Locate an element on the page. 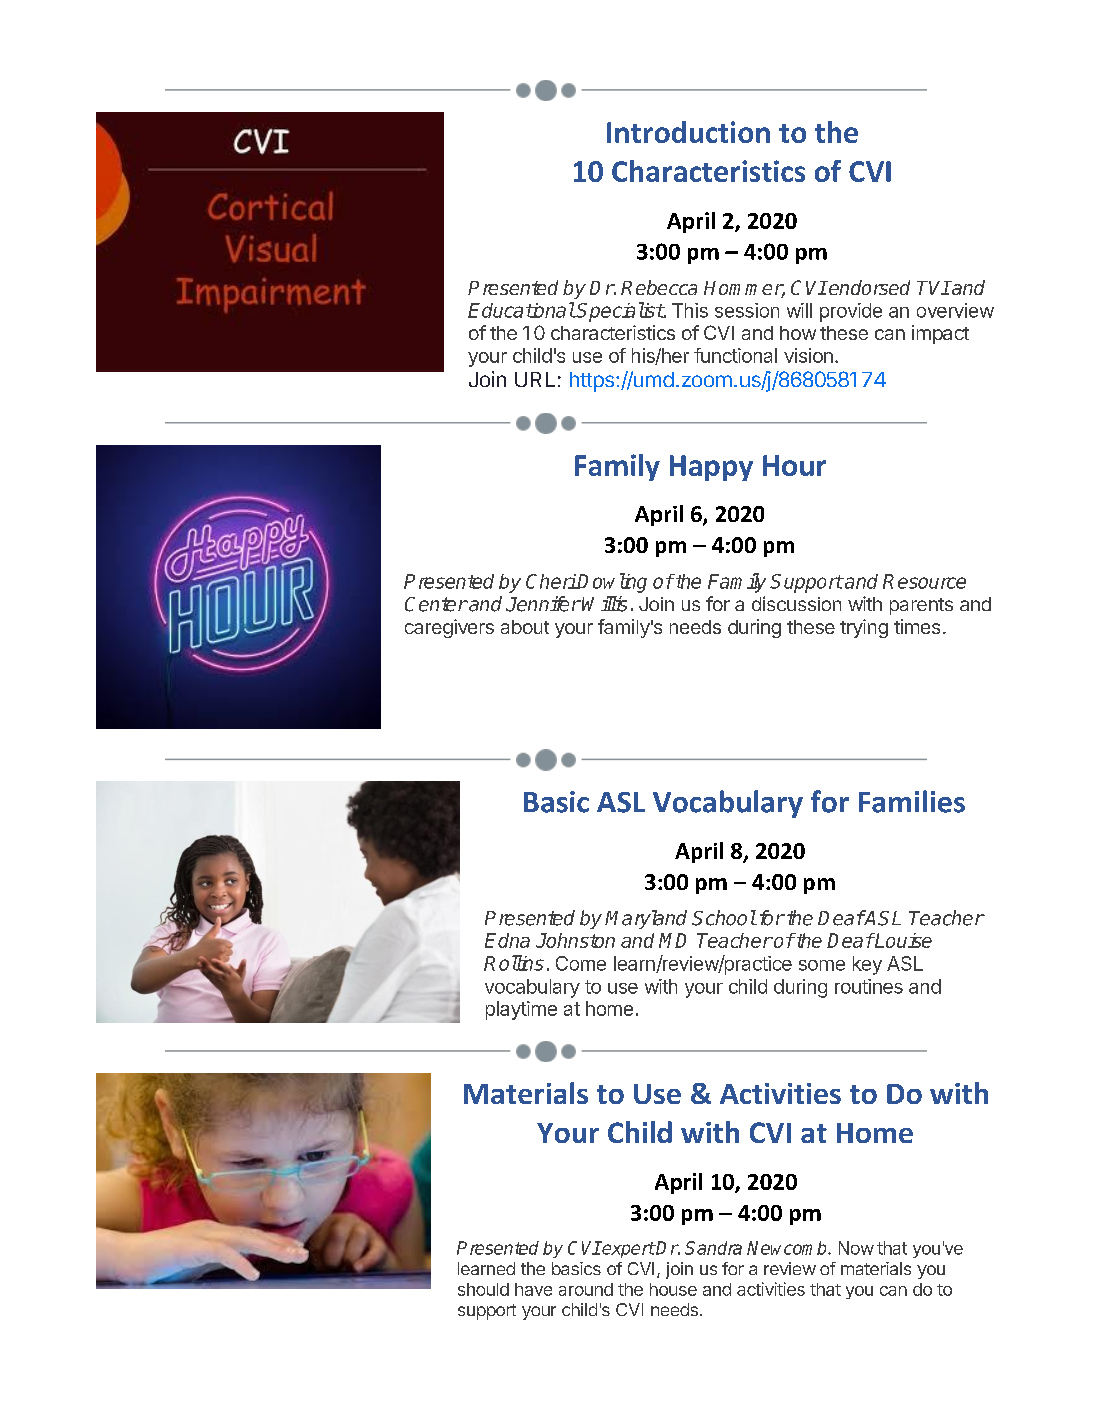  Educational is located at coordinates (521, 310).
